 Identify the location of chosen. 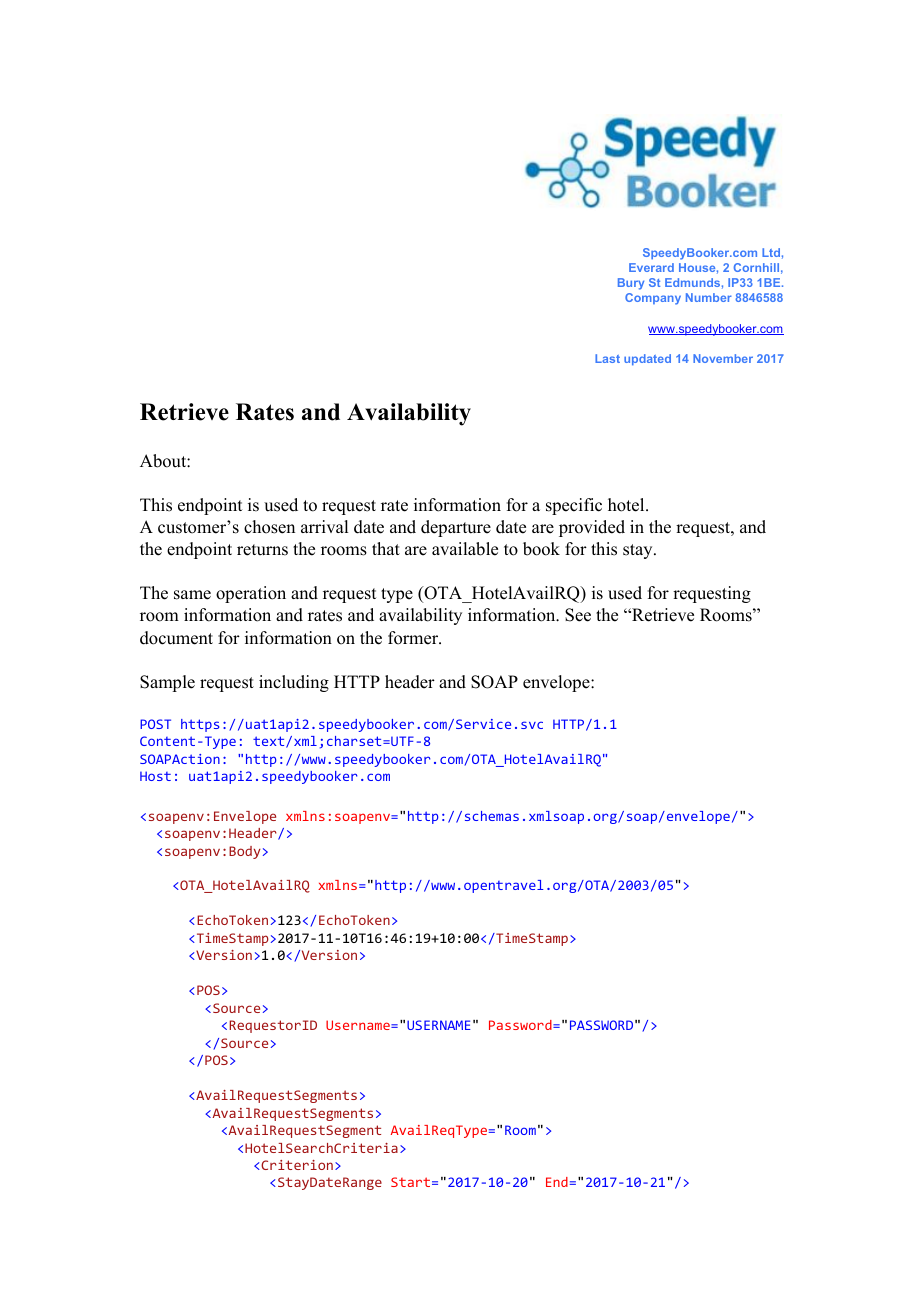
(269, 527).
